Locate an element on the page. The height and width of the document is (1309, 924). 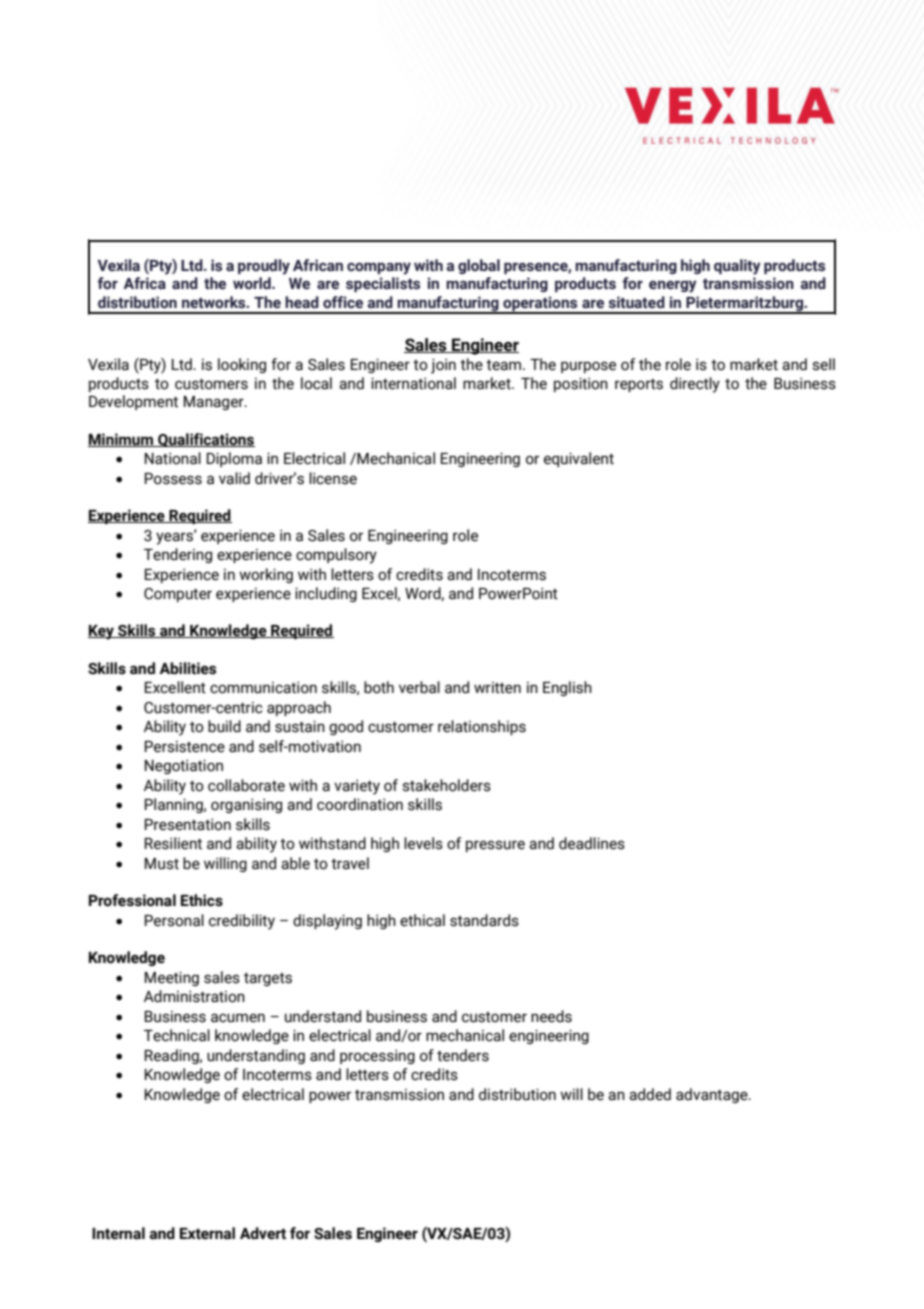
quality is located at coordinates (737, 267).
